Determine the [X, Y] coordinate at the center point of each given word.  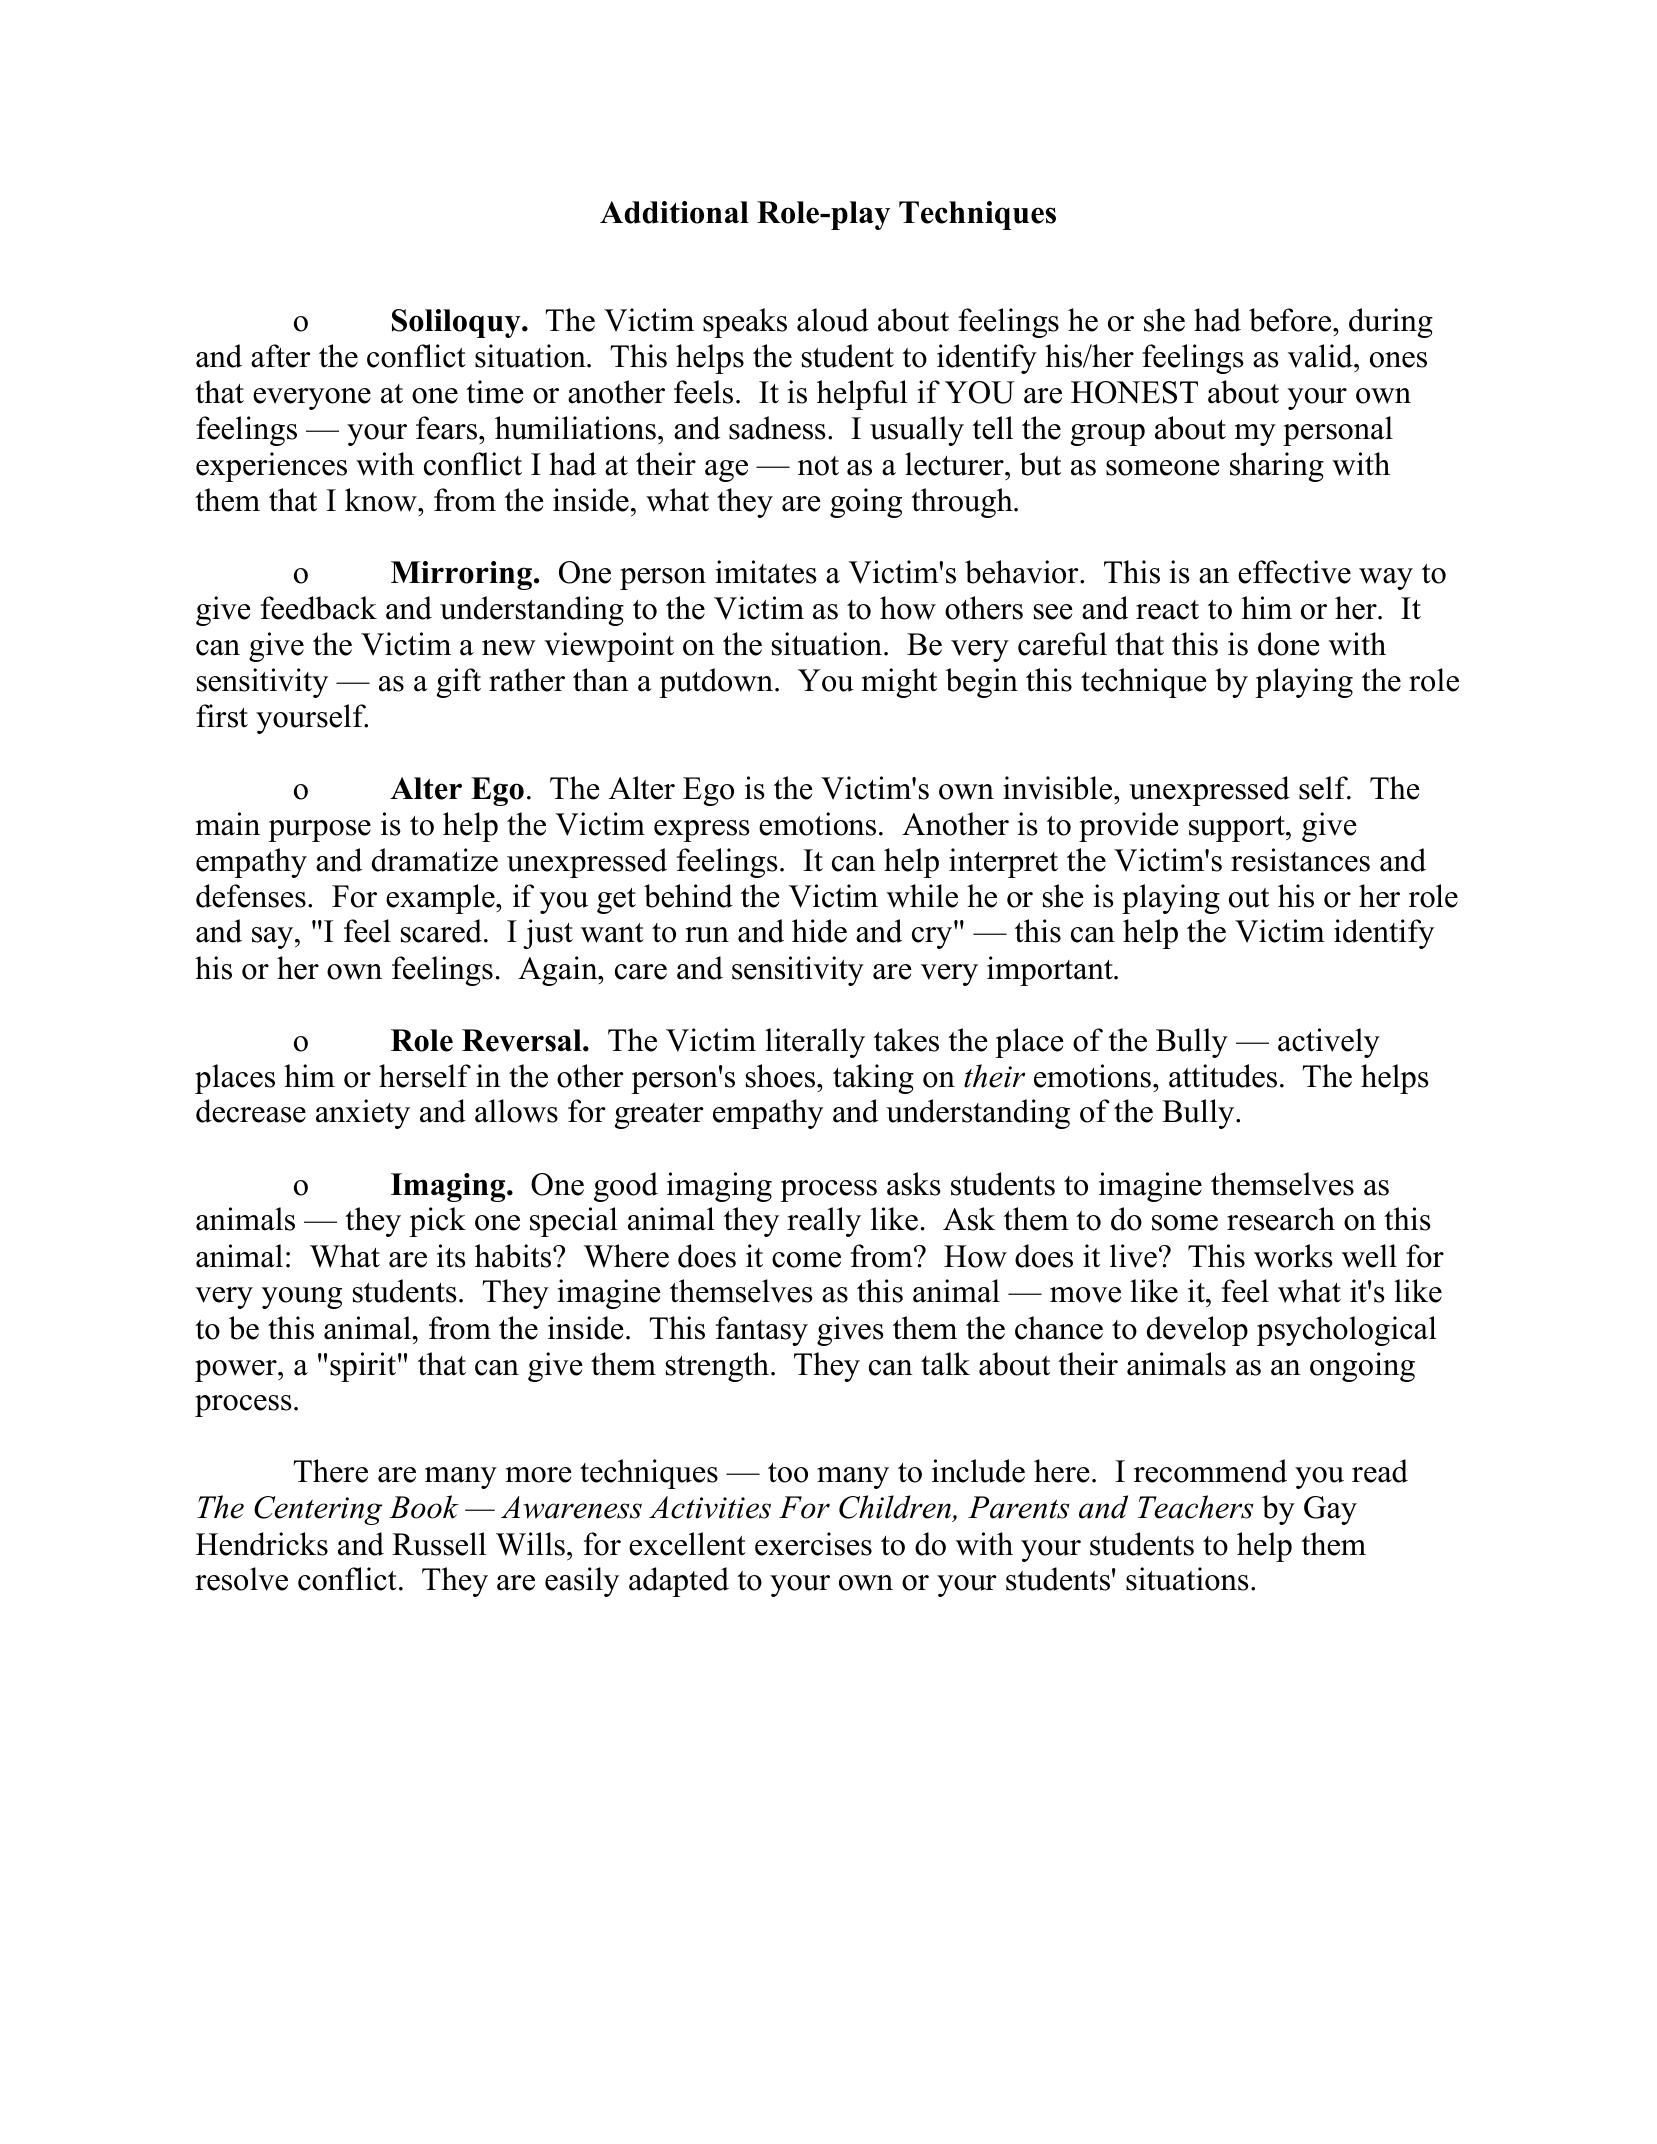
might [899, 683]
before [1291, 320]
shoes [782, 1076]
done [1289, 644]
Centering [318, 1510]
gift [459, 683]
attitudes [1223, 1076]
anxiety [363, 1114]
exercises [813, 1544]
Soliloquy [457, 323]
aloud [833, 320]
